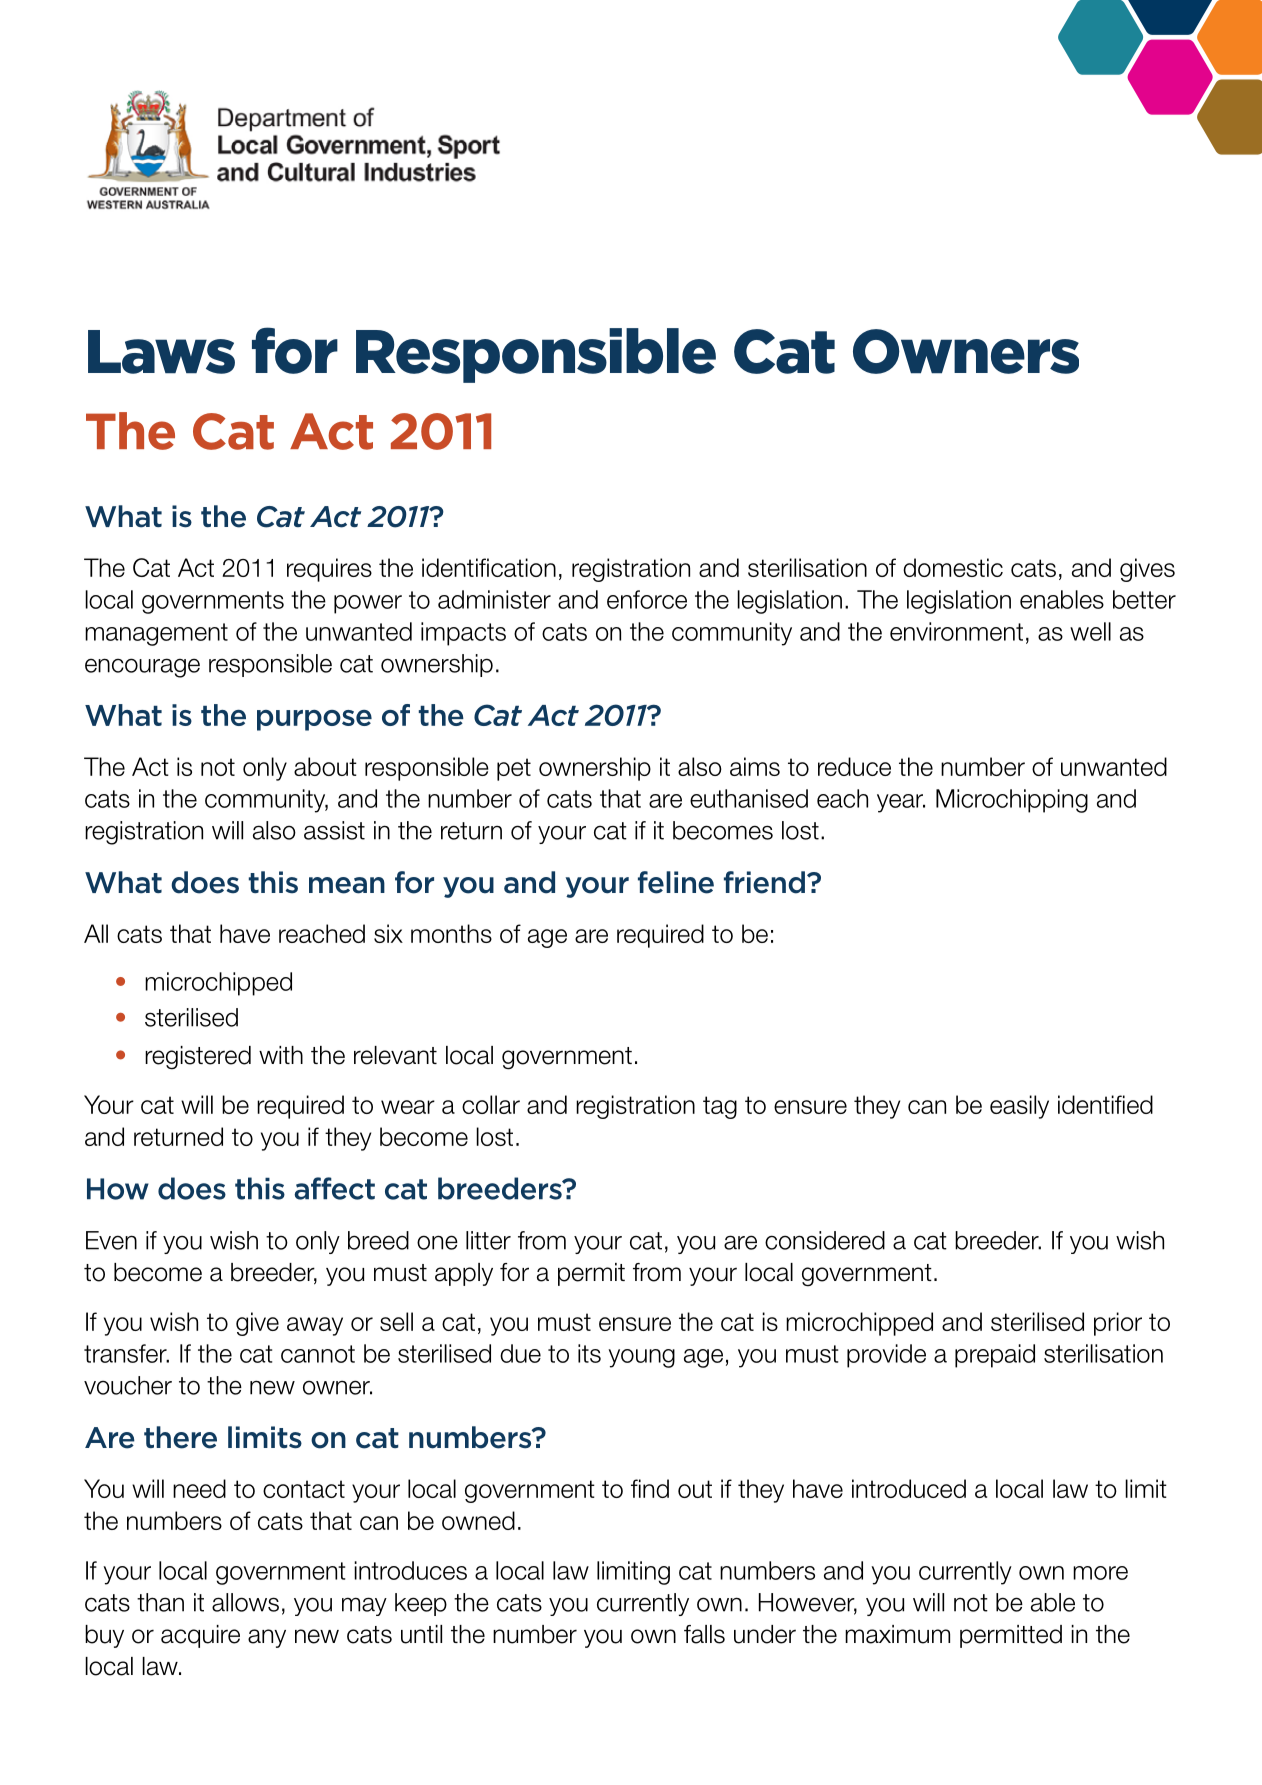  What do you see at coordinates (1019, 1107) in the screenshot?
I see `easily` at bounding box center [1019, 1107].
